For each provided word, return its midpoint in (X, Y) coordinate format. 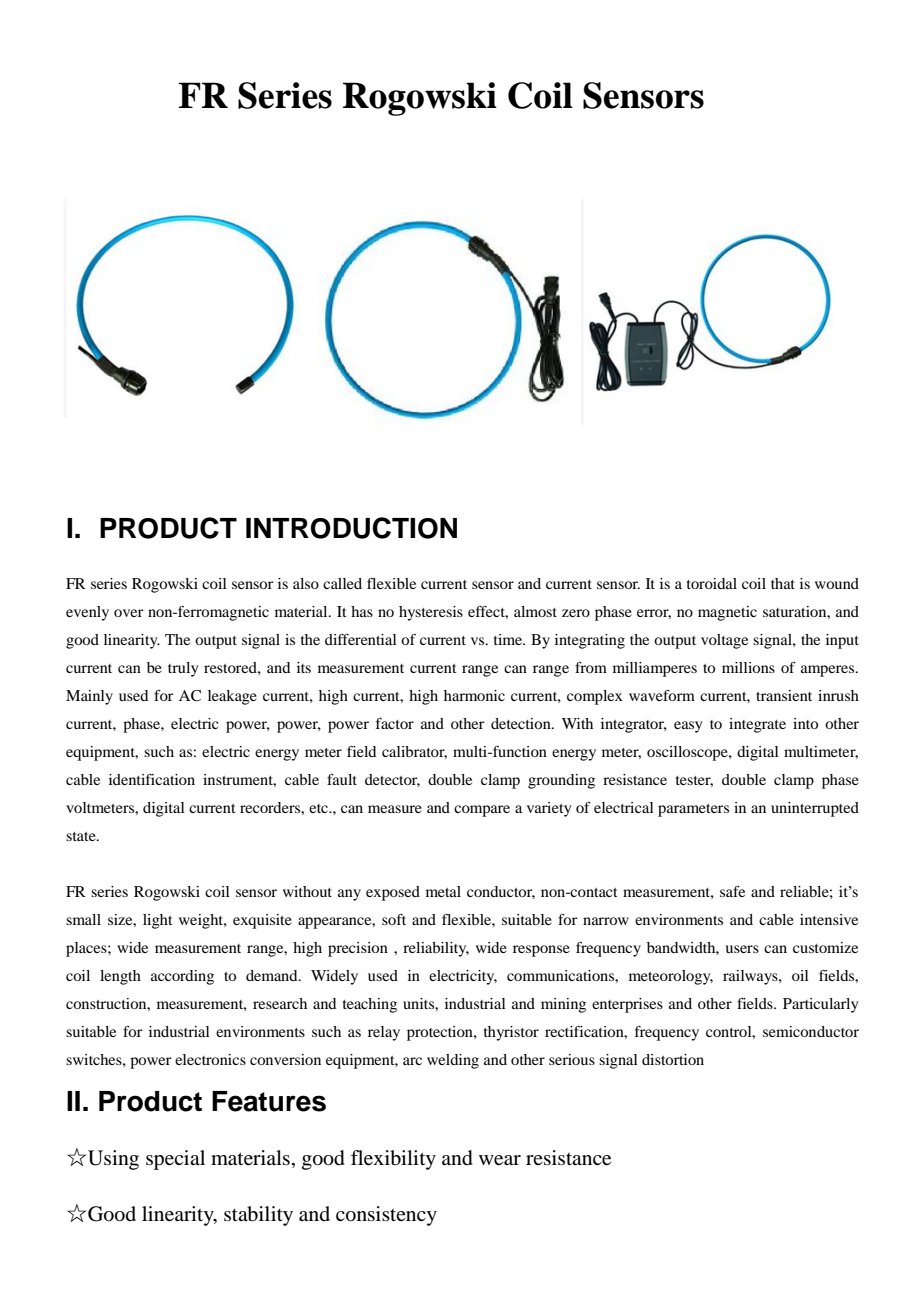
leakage (232, 697)
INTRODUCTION (351, 528)
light (158, 921)
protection (441, 1033)
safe (732, 891)
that (783, 583)
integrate (757, 725)
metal (443, 891)
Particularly (820, 1005)
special (175, 1160)
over (129, 613)
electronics (210, 1059)
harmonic (474, 695)
